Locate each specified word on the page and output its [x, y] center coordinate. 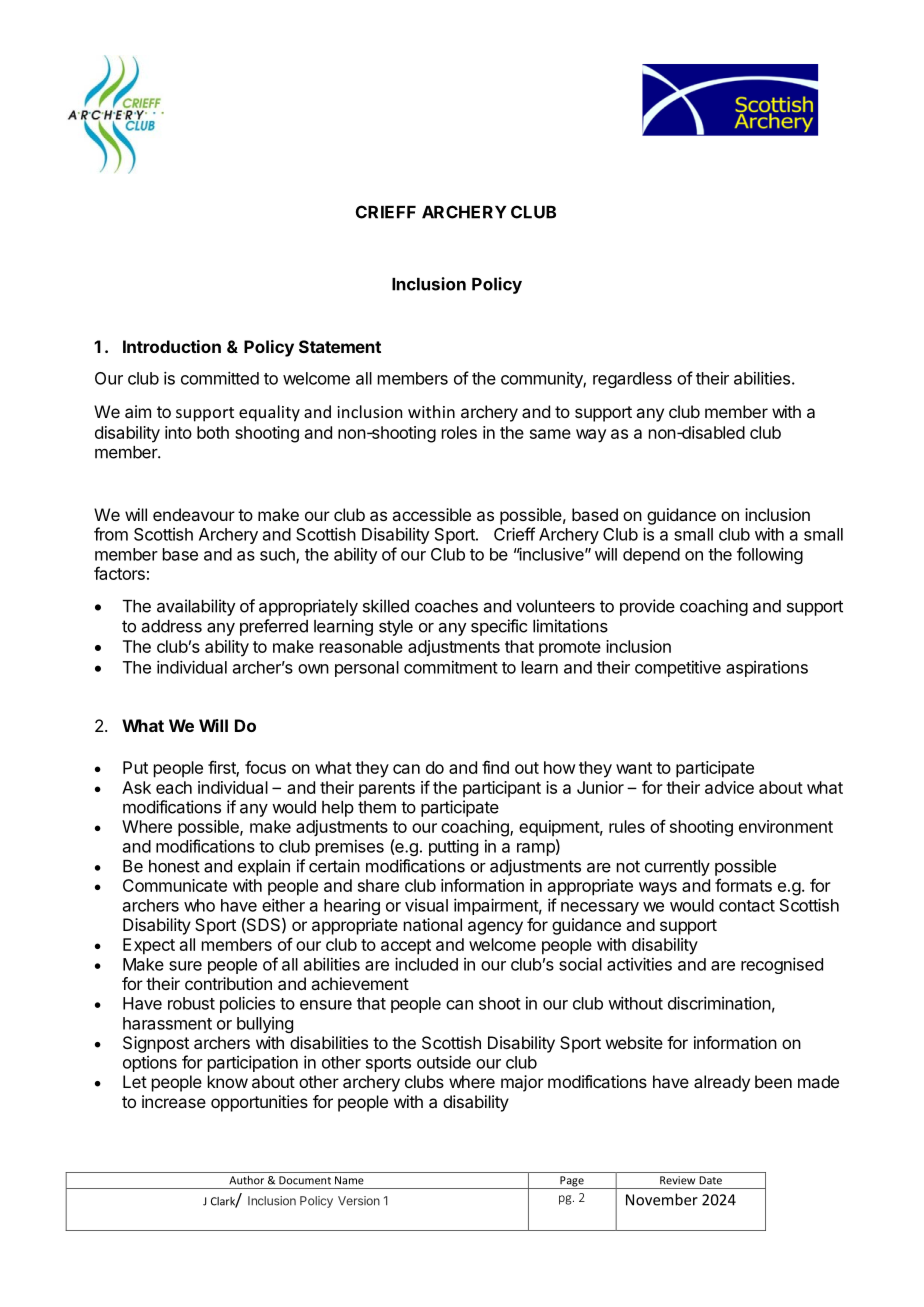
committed [220, 378]
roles [459, 432]
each [174, 787]
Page [572, 1182]
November [662, 1199]
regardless [632, 380]
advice [729, 787]
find [495, 767]
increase [174, 1101]
